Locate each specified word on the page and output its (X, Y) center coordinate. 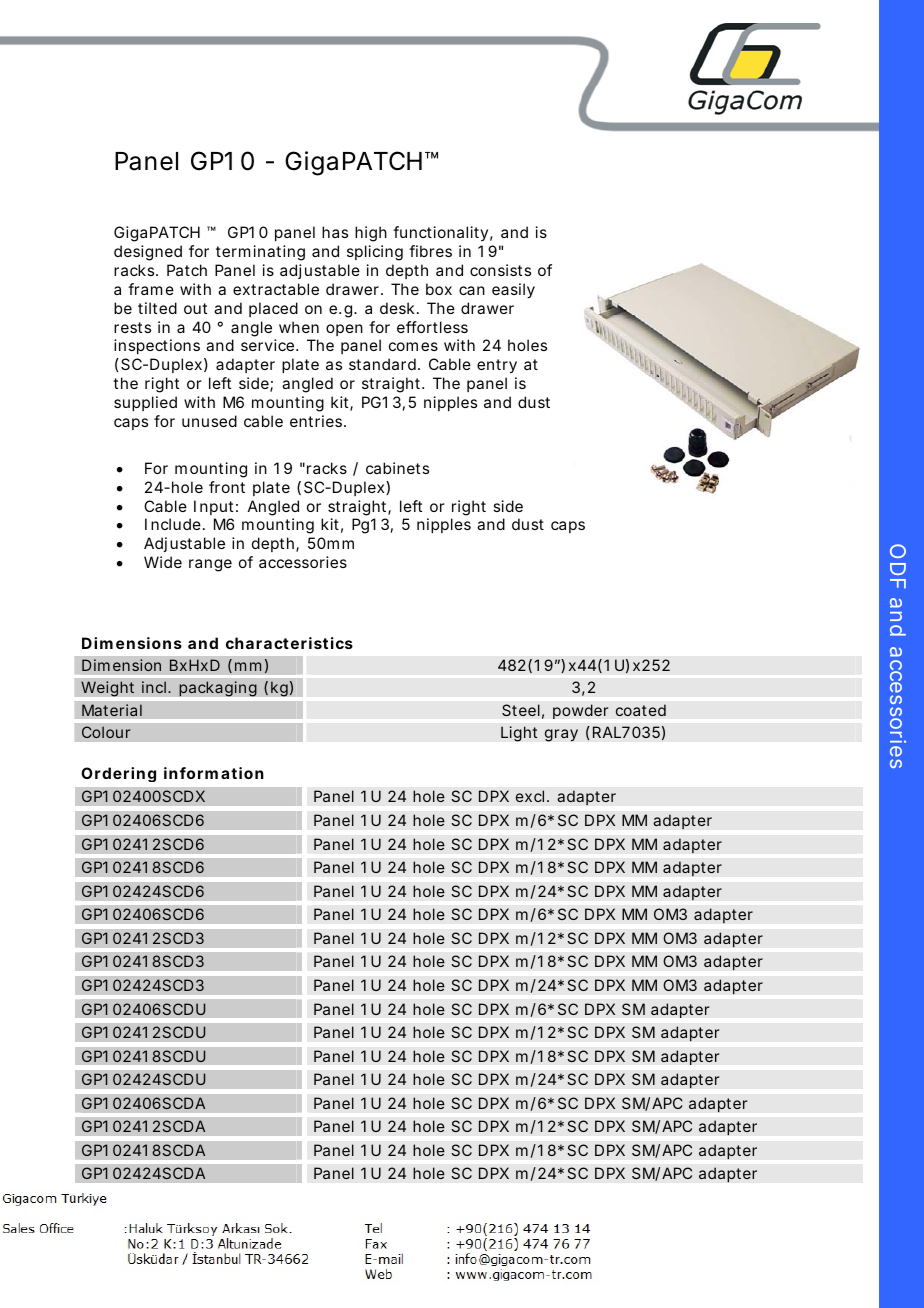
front (227, 487)
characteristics (289, 643)
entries (316, 421)
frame (151, 289)
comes (413, 346)
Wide (163, 562)
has (335, 232)
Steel (521, 710)
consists (500, 270)
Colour (106, 732)
